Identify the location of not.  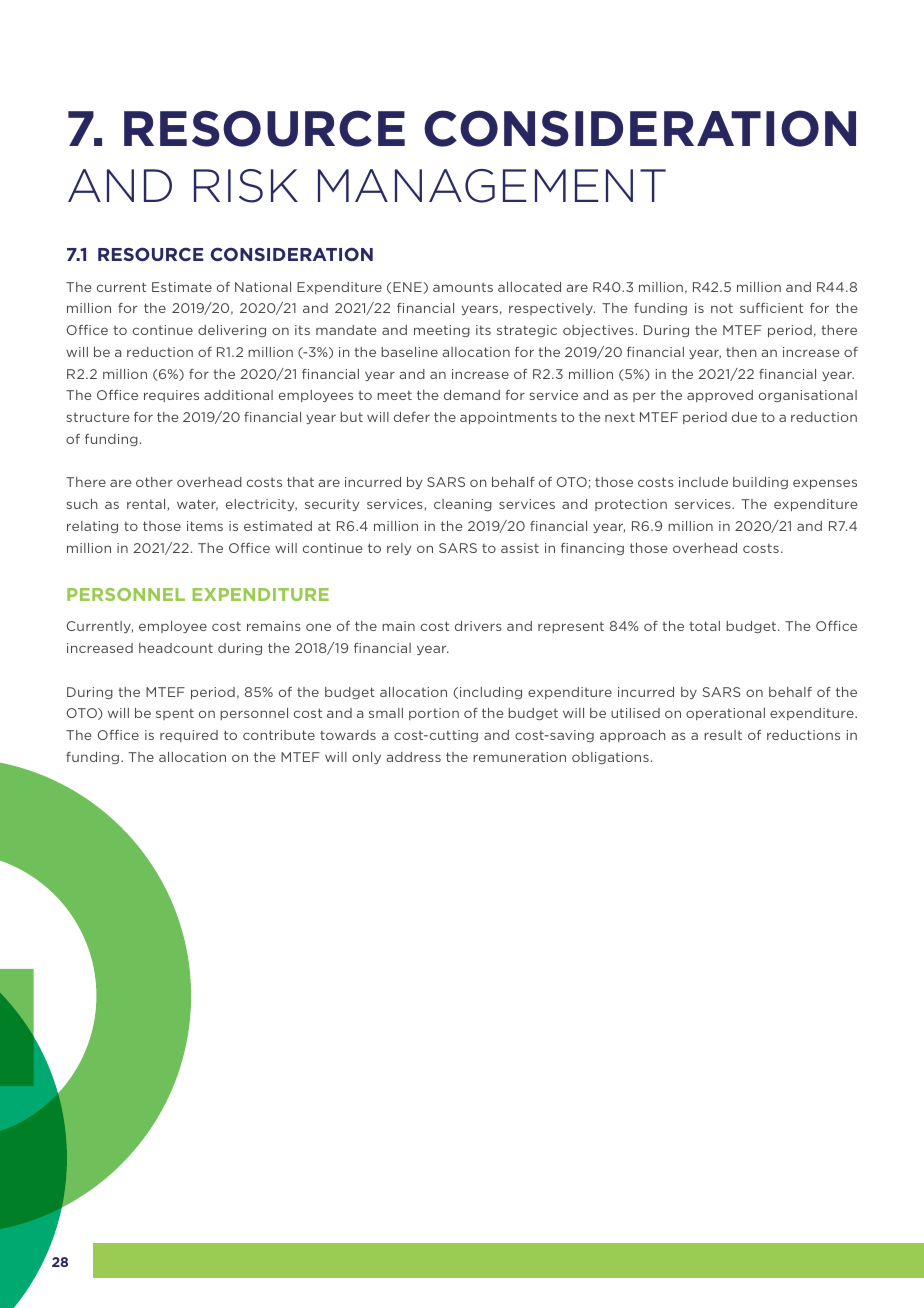
(722, 308).
